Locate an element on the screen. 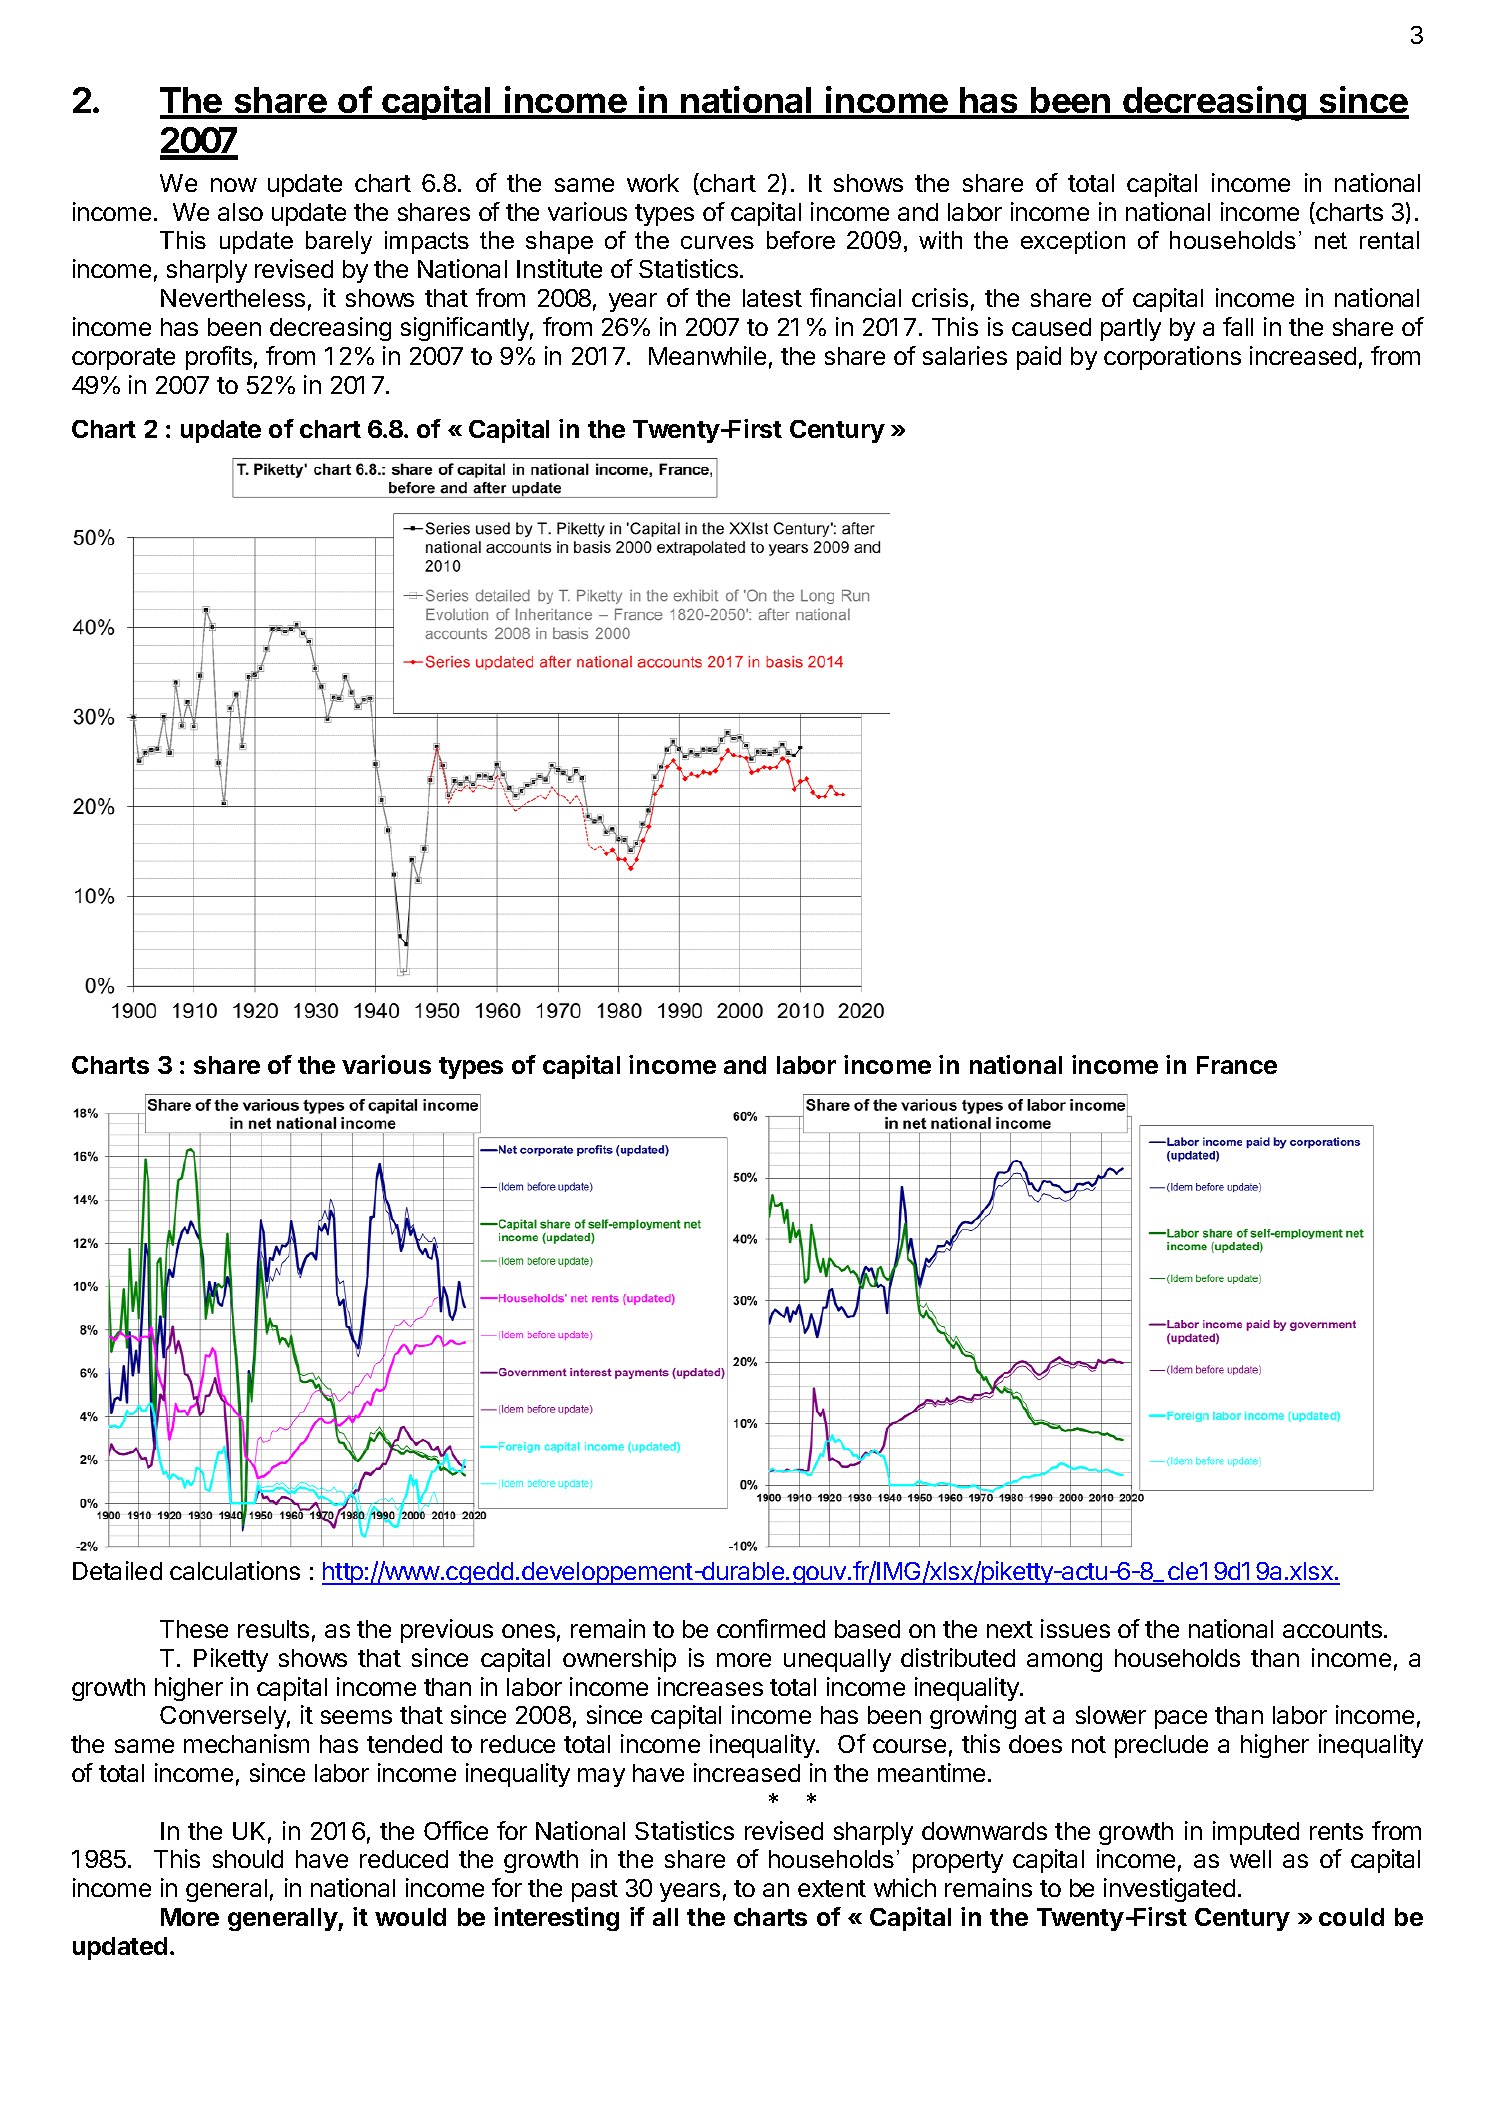 This screenshot has width=1494, height=2113. corporations is located at coordinates (1172, 358).
